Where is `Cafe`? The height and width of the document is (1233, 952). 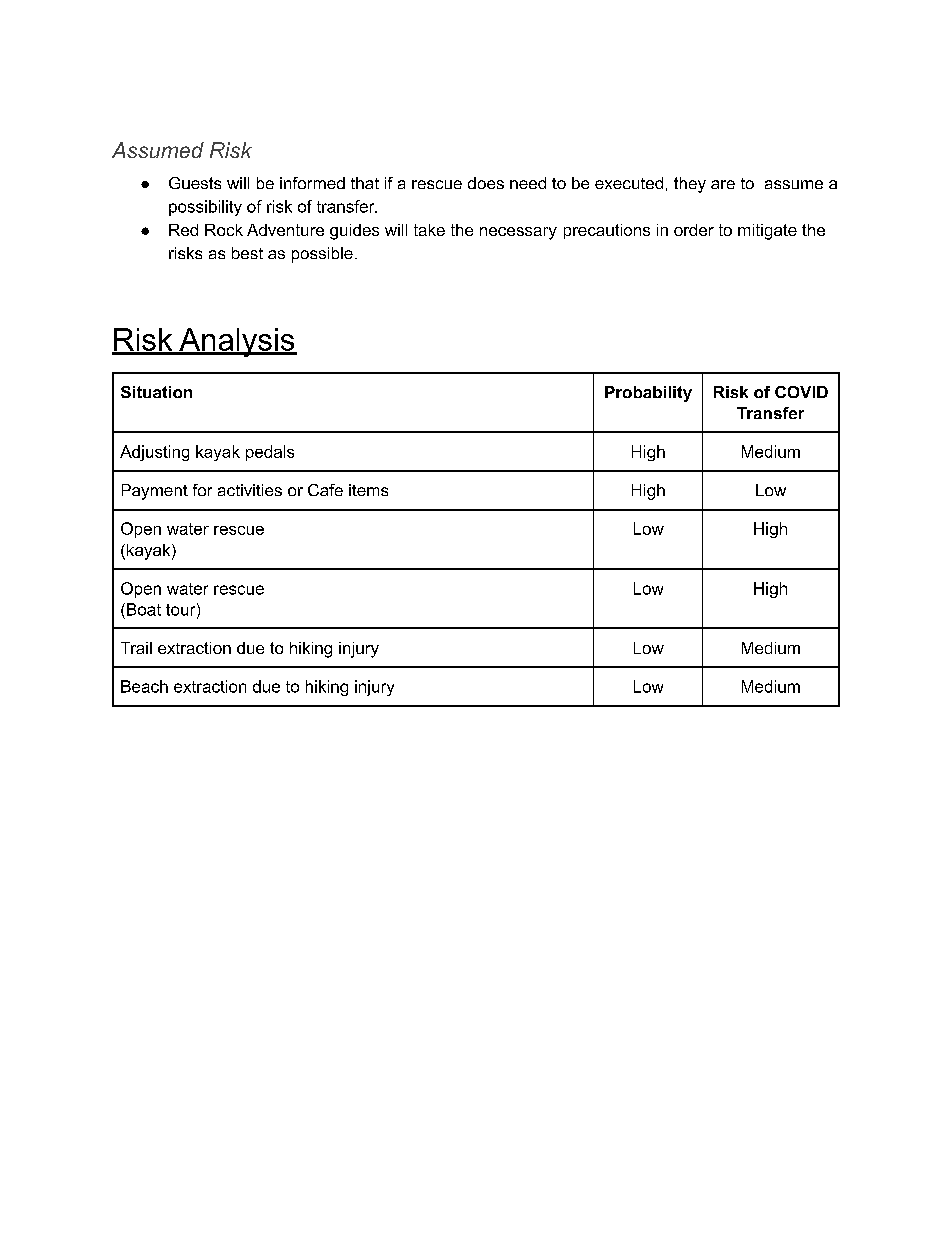
Cafe is located at coordinates (325, 490).
